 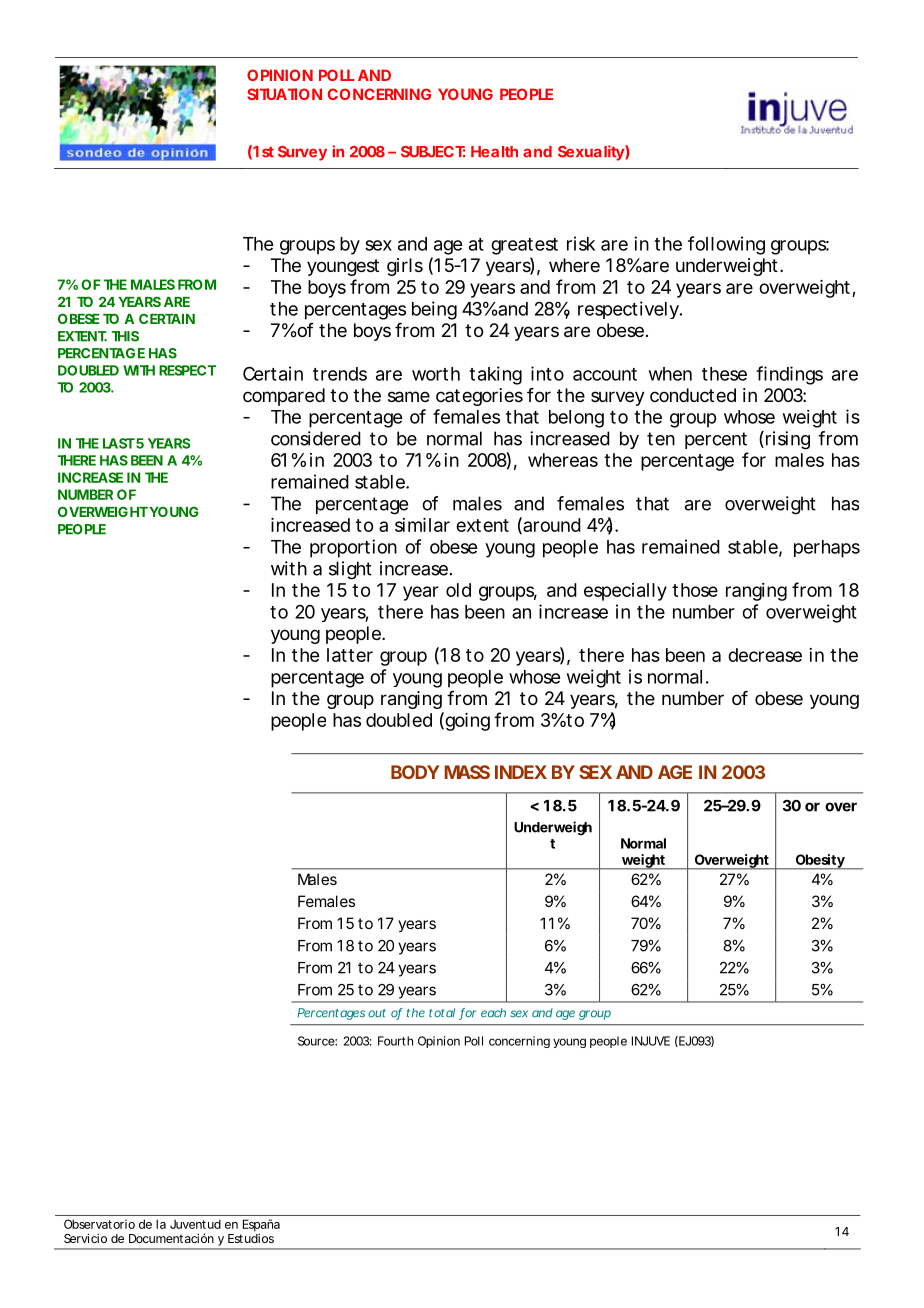 What do you see at coordinates (458, 590) in the screenshot?
I see `old` at bounding box center [458, 590].
